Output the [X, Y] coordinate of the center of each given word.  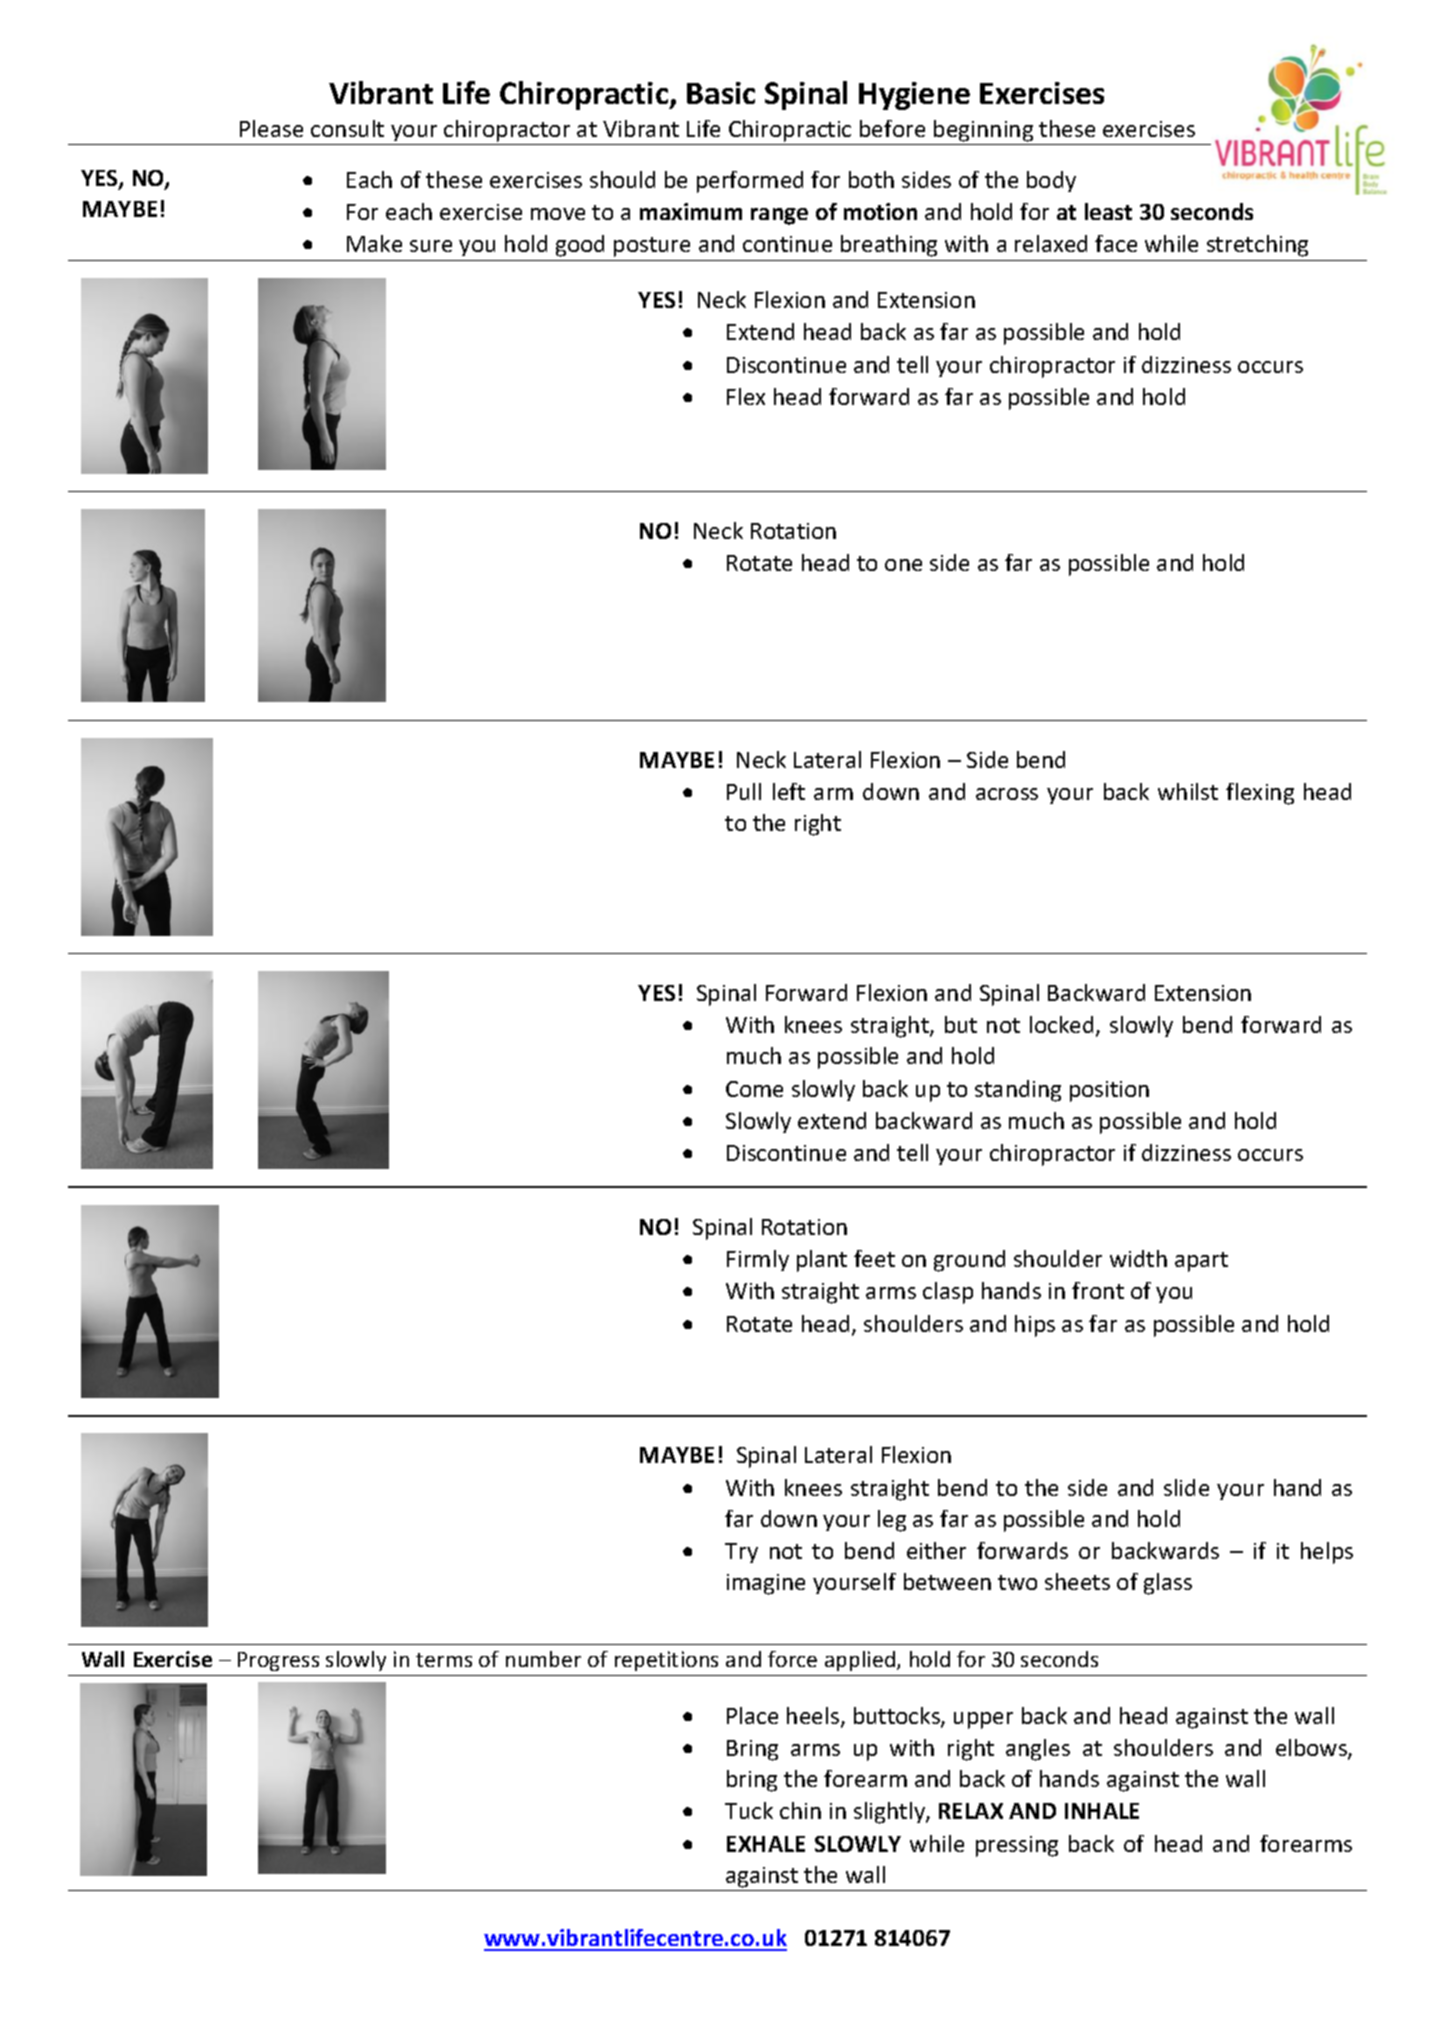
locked [1063, 1026]
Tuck [749, 1810]
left [789, 791]
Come [754, 1089]
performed [750, 182]
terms [444, 1660]
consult [347, 128]
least [1108, 211]
